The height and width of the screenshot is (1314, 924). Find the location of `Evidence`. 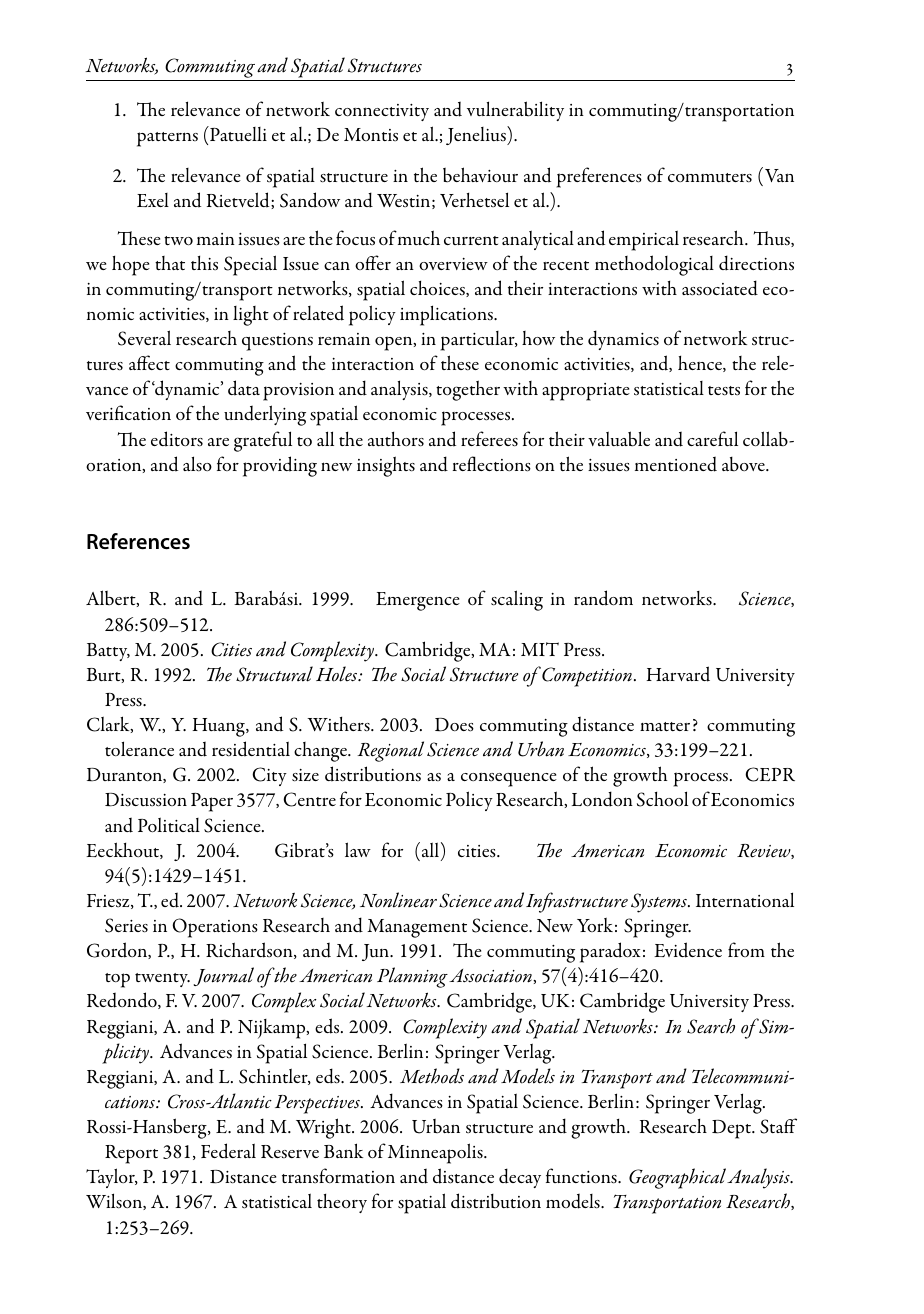

Evidence is located at coordinates (688, 950).
